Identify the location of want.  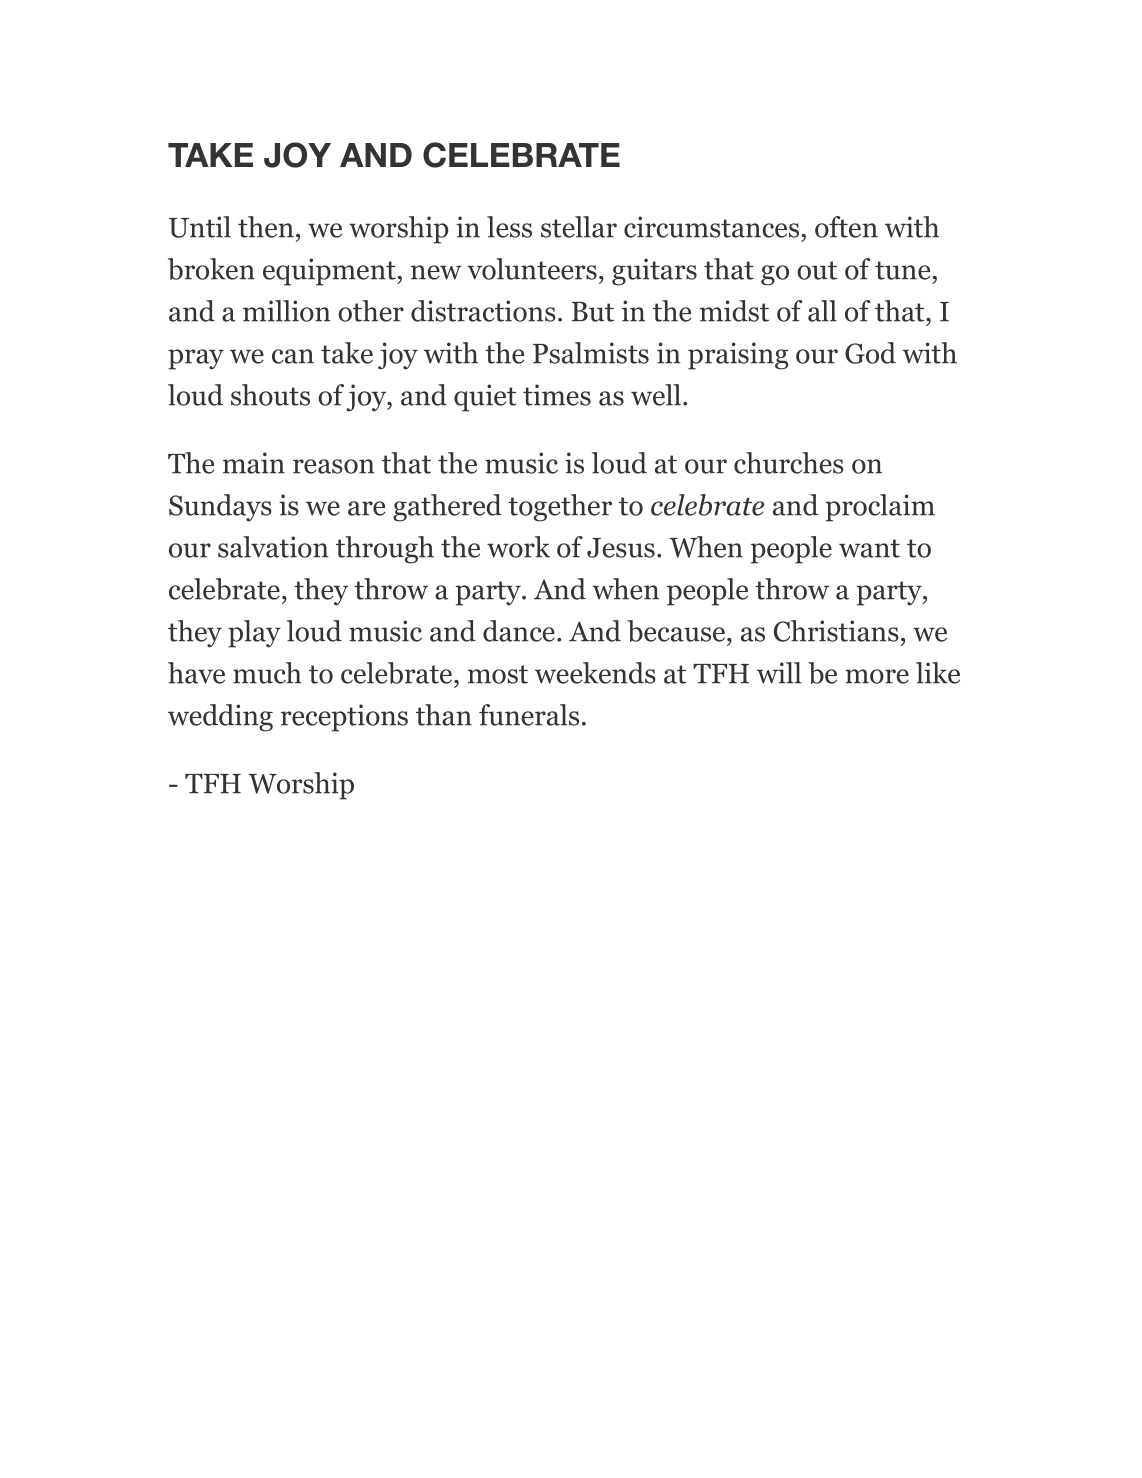
(869, 548).
